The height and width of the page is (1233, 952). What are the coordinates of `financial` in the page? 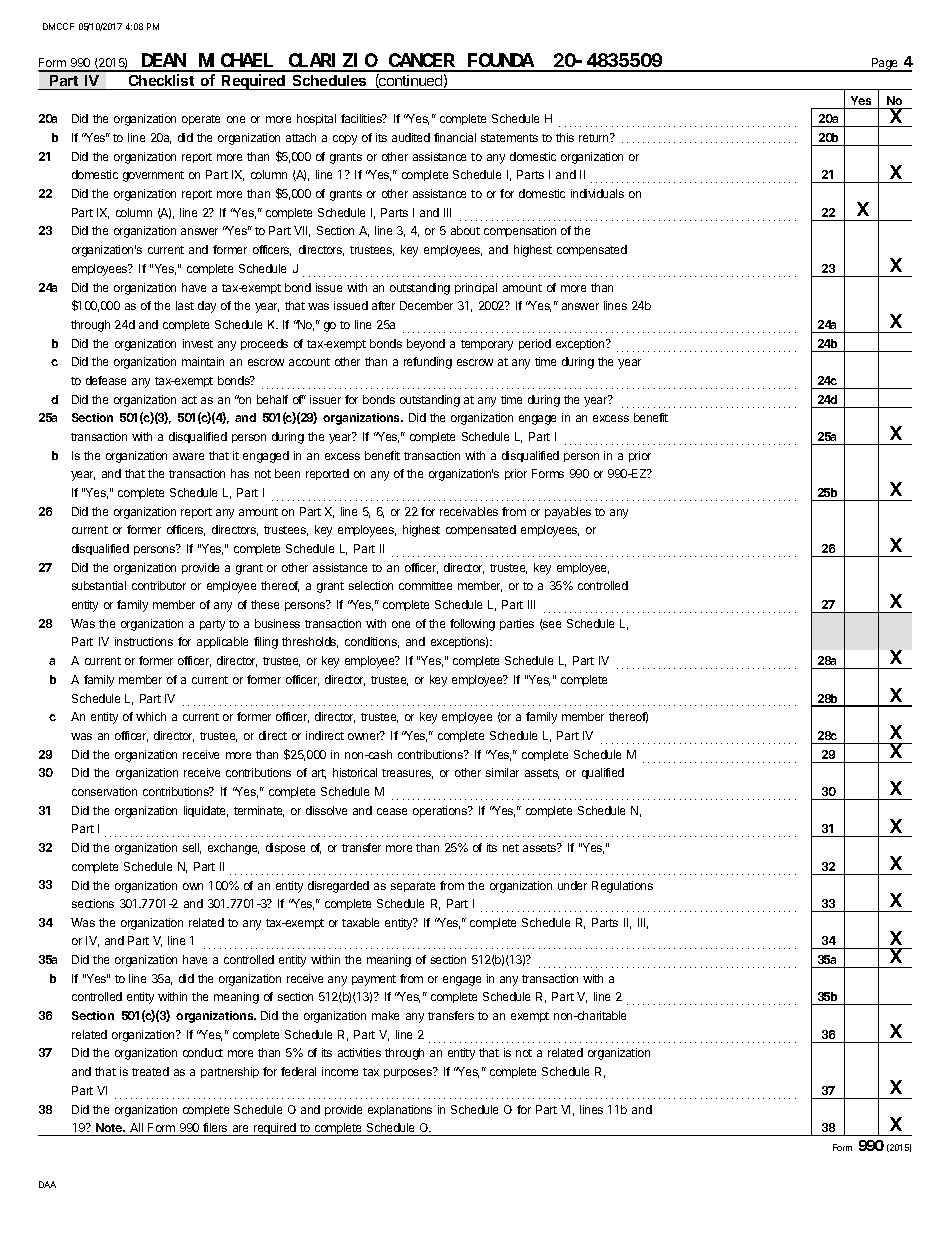 It's located at (455, 137).
